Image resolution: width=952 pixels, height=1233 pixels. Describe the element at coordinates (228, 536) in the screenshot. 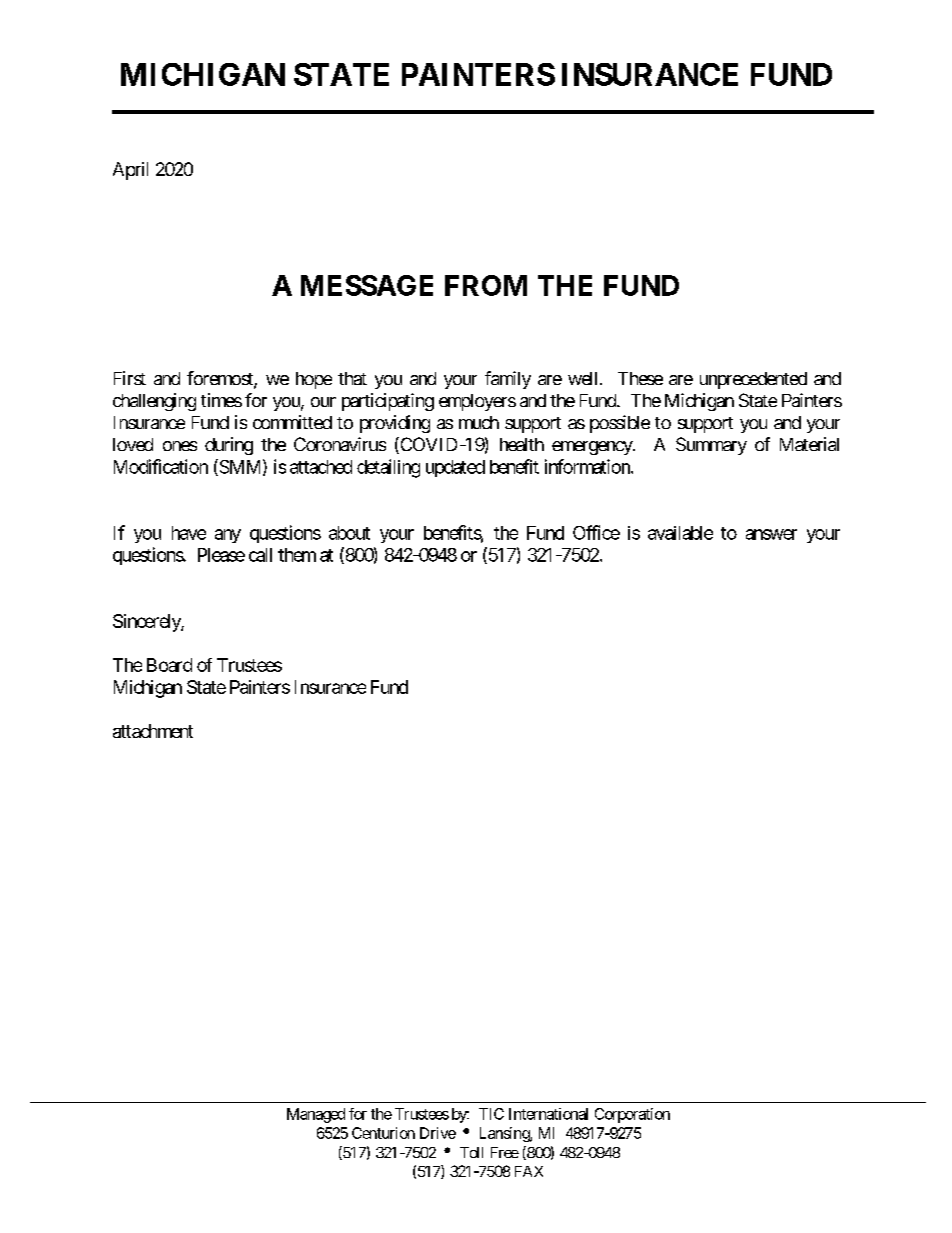

I see `any` at that location.
